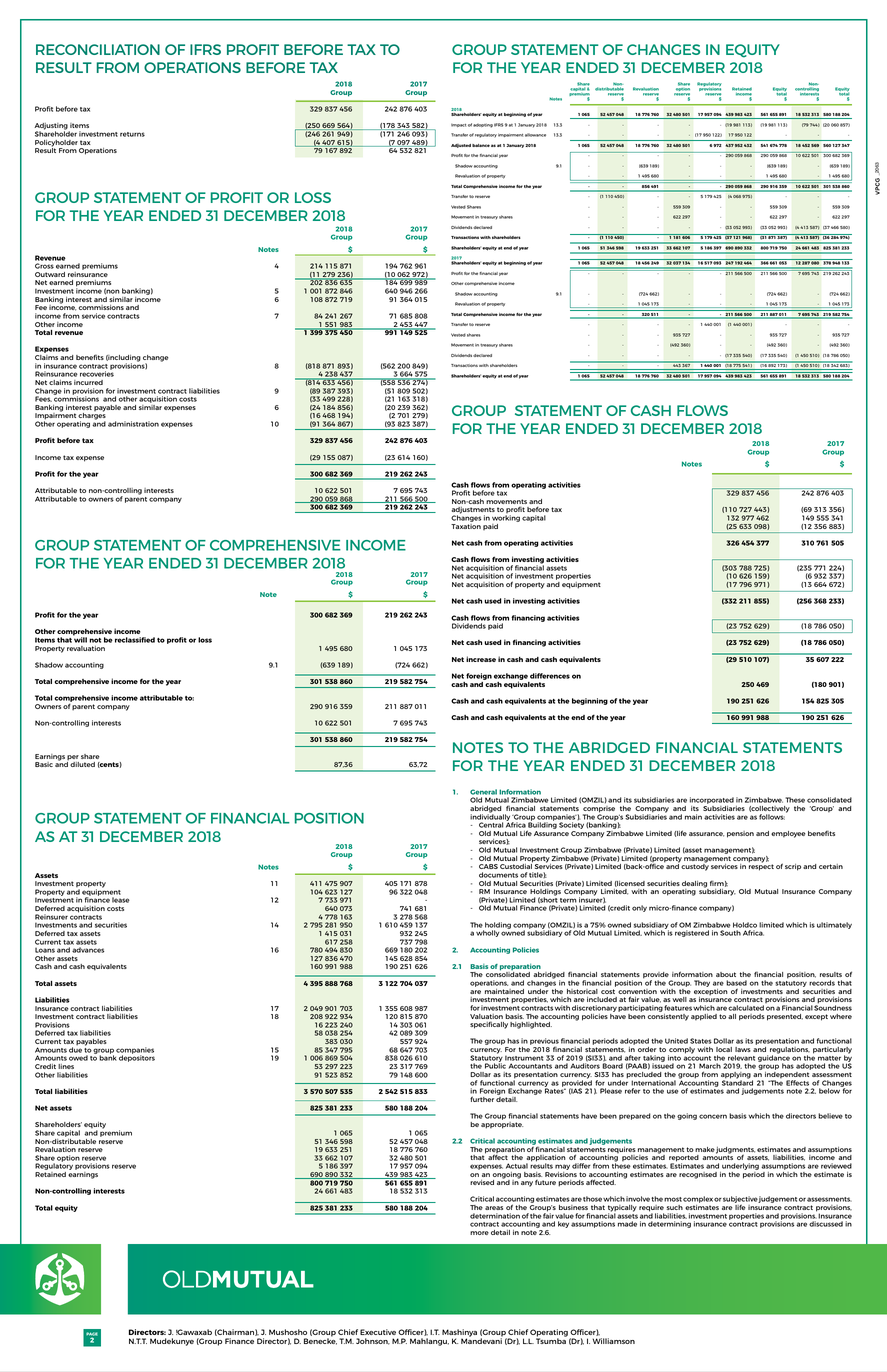  I want to click on reclassified, so click(135, 640).
